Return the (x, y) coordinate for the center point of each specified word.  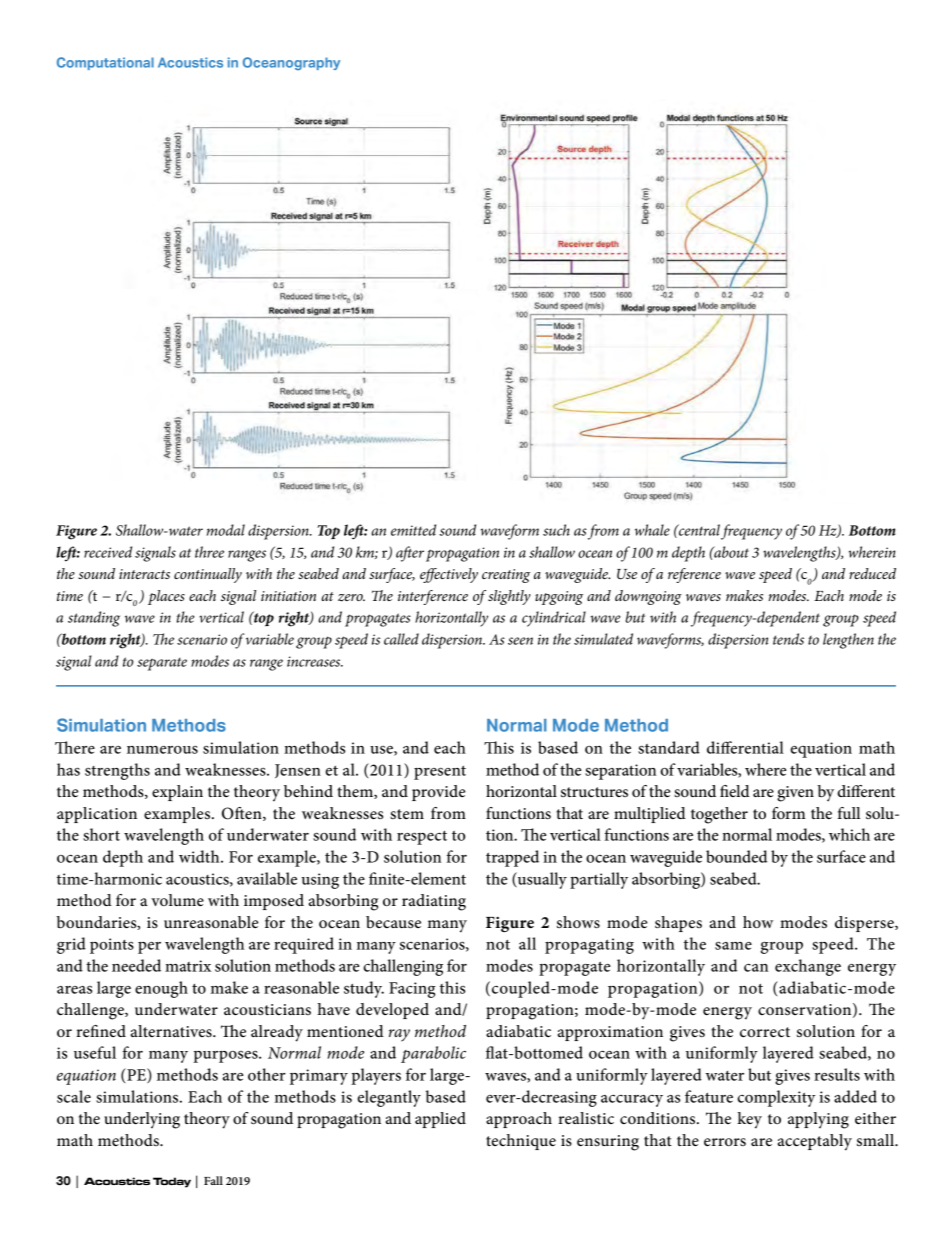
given (795, 794)
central (698, 530)
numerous (162, 749)
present (440, 772)
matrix (188, 966)
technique (521, 1142)
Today (172, 1182)
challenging (403, 967)
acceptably (815, 1142)
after (410, 554)
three (209, 552)
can (756, 968)
